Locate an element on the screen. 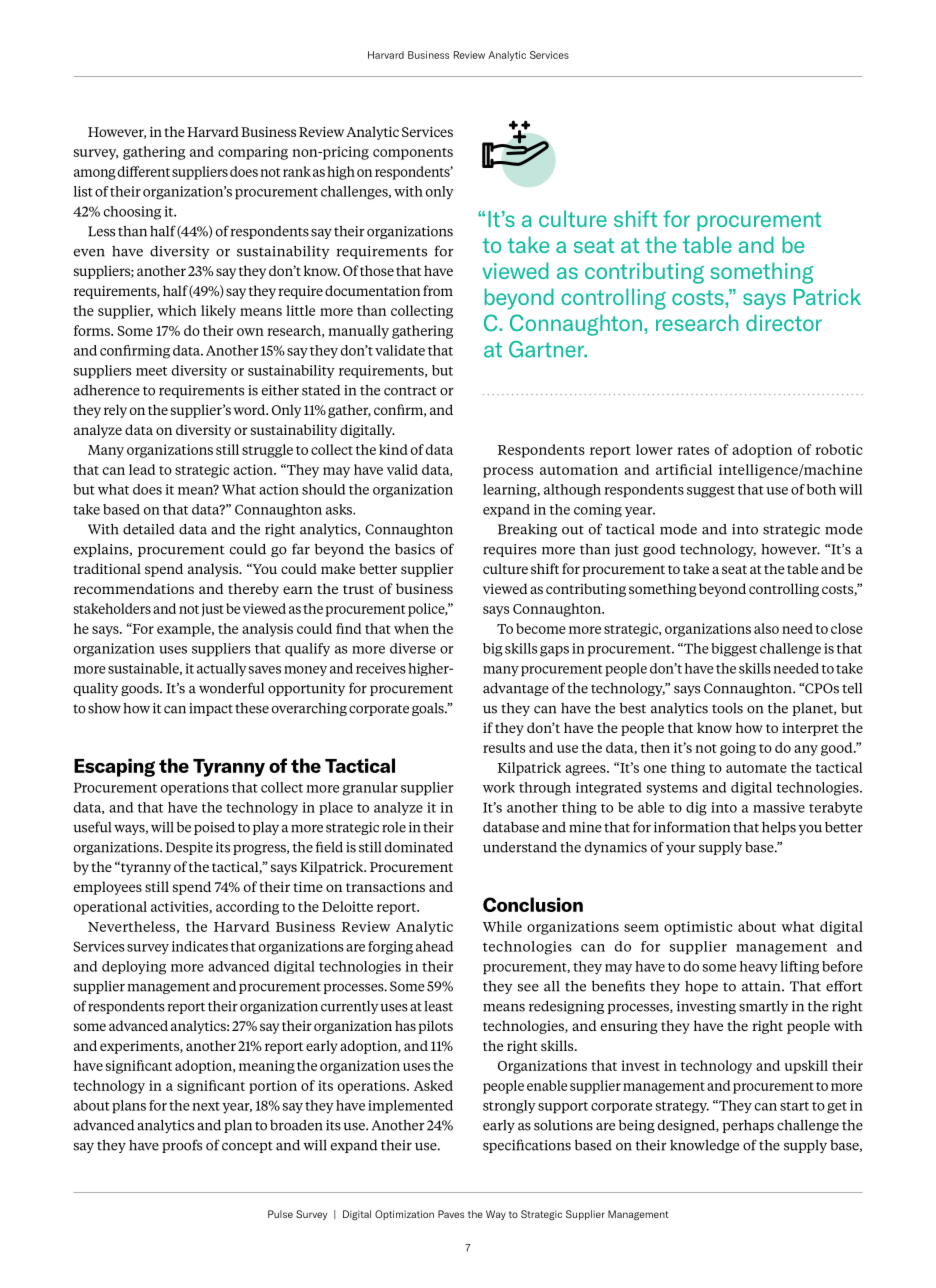 The image size is (936, 1288). rates is located at coordinates (693, 450).
